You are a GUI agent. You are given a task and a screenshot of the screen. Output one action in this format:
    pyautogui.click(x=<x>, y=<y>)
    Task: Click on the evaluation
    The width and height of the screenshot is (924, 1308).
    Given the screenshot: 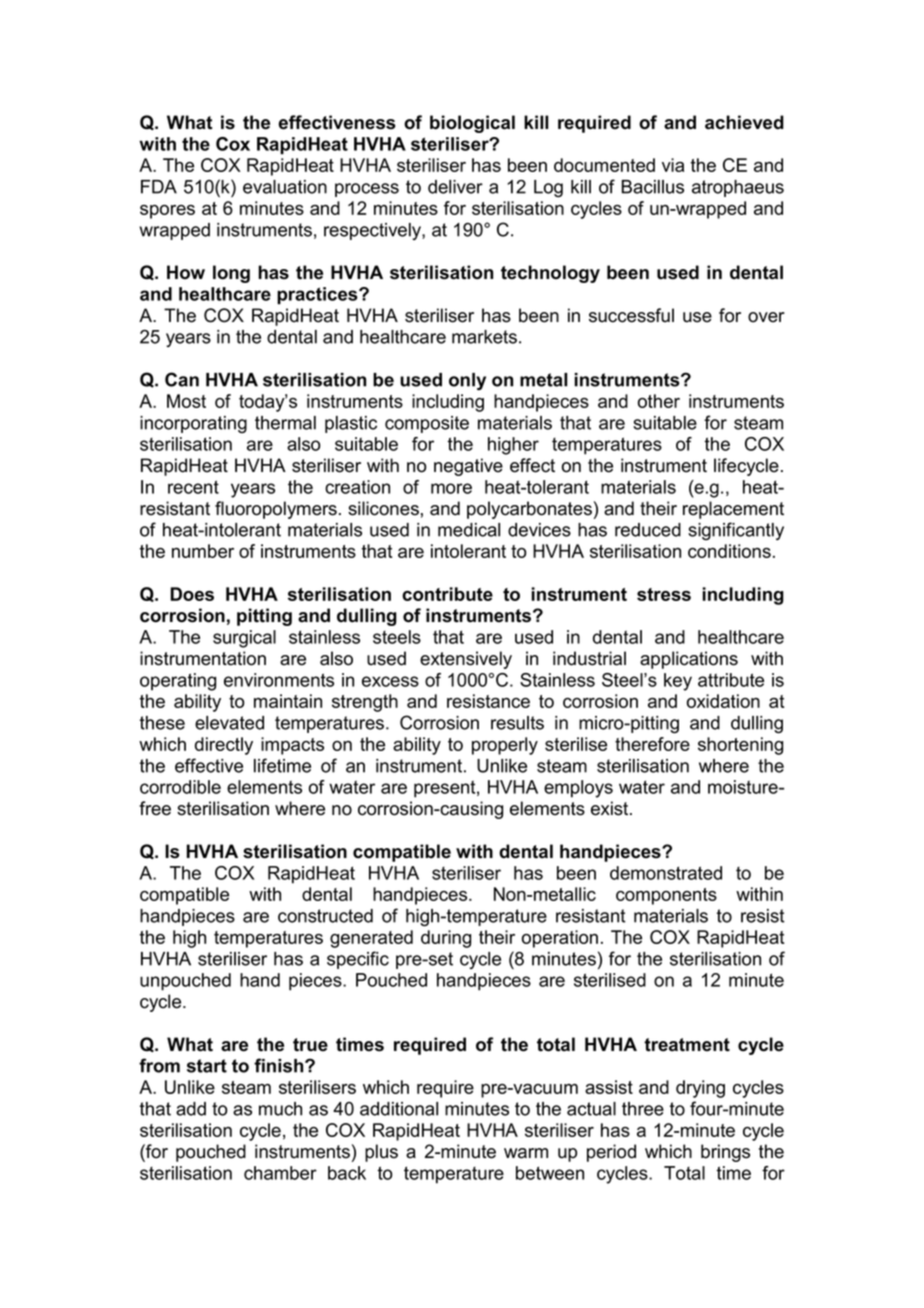 What is the action you would take?
    pyautogui.click(x=285, y=187)
